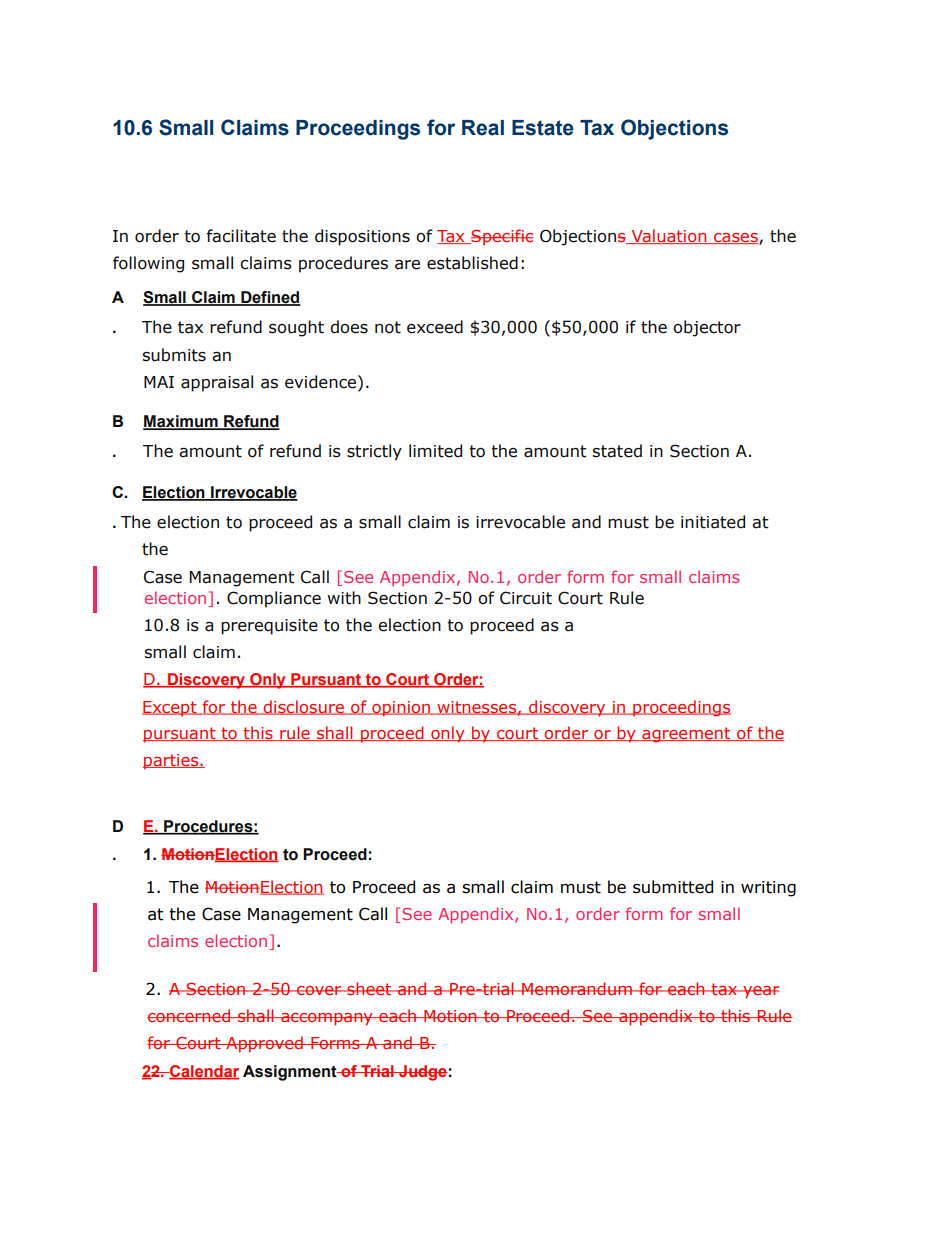 The width and height of the screenshot is (952, 1233). Describe the element at coordinates (483, 128) in the screenshot. I see `Real` at that location.
